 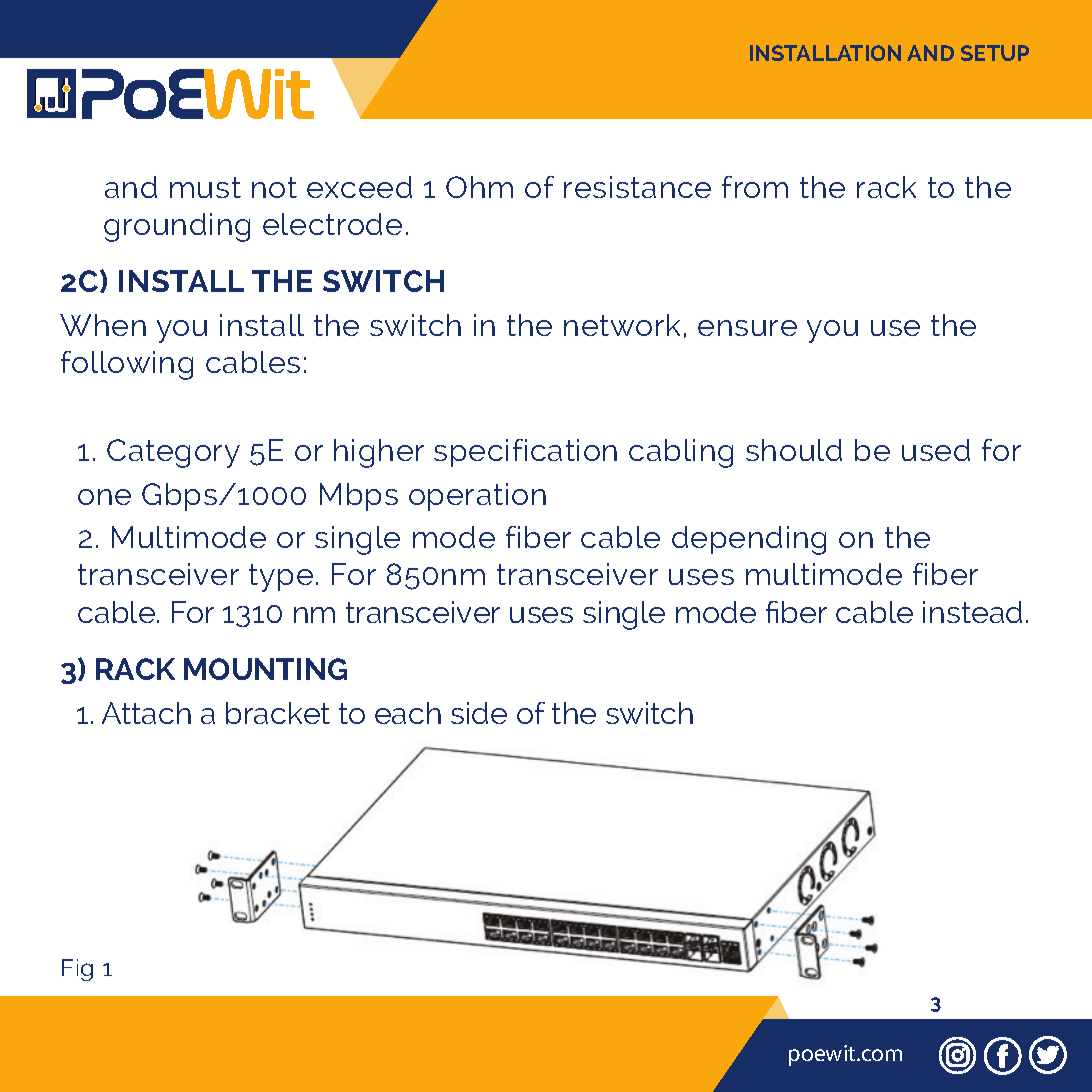 I want to click on SETUP, so click(x=995, y=53).
